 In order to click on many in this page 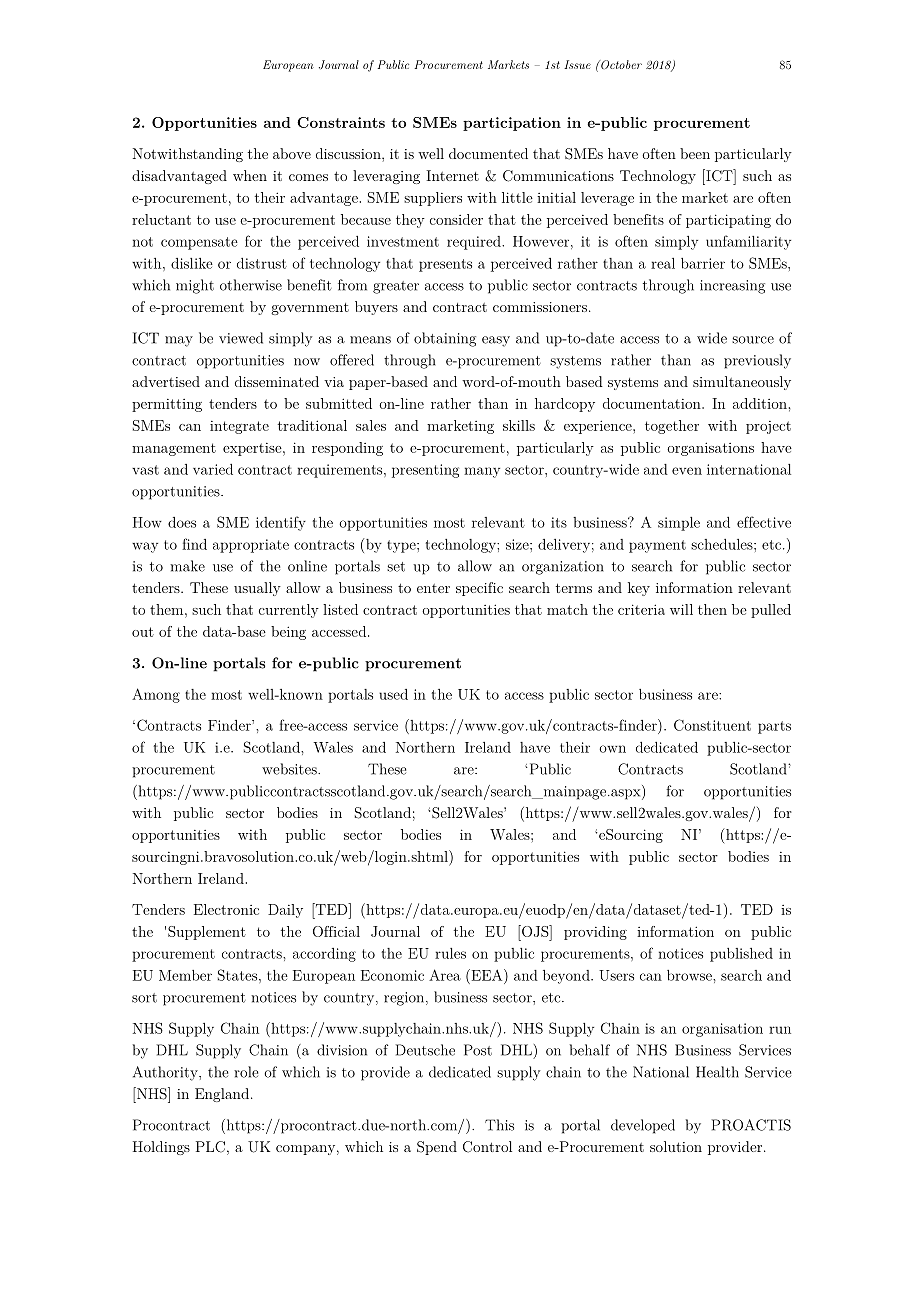, I will do `click(482, 472)`.
